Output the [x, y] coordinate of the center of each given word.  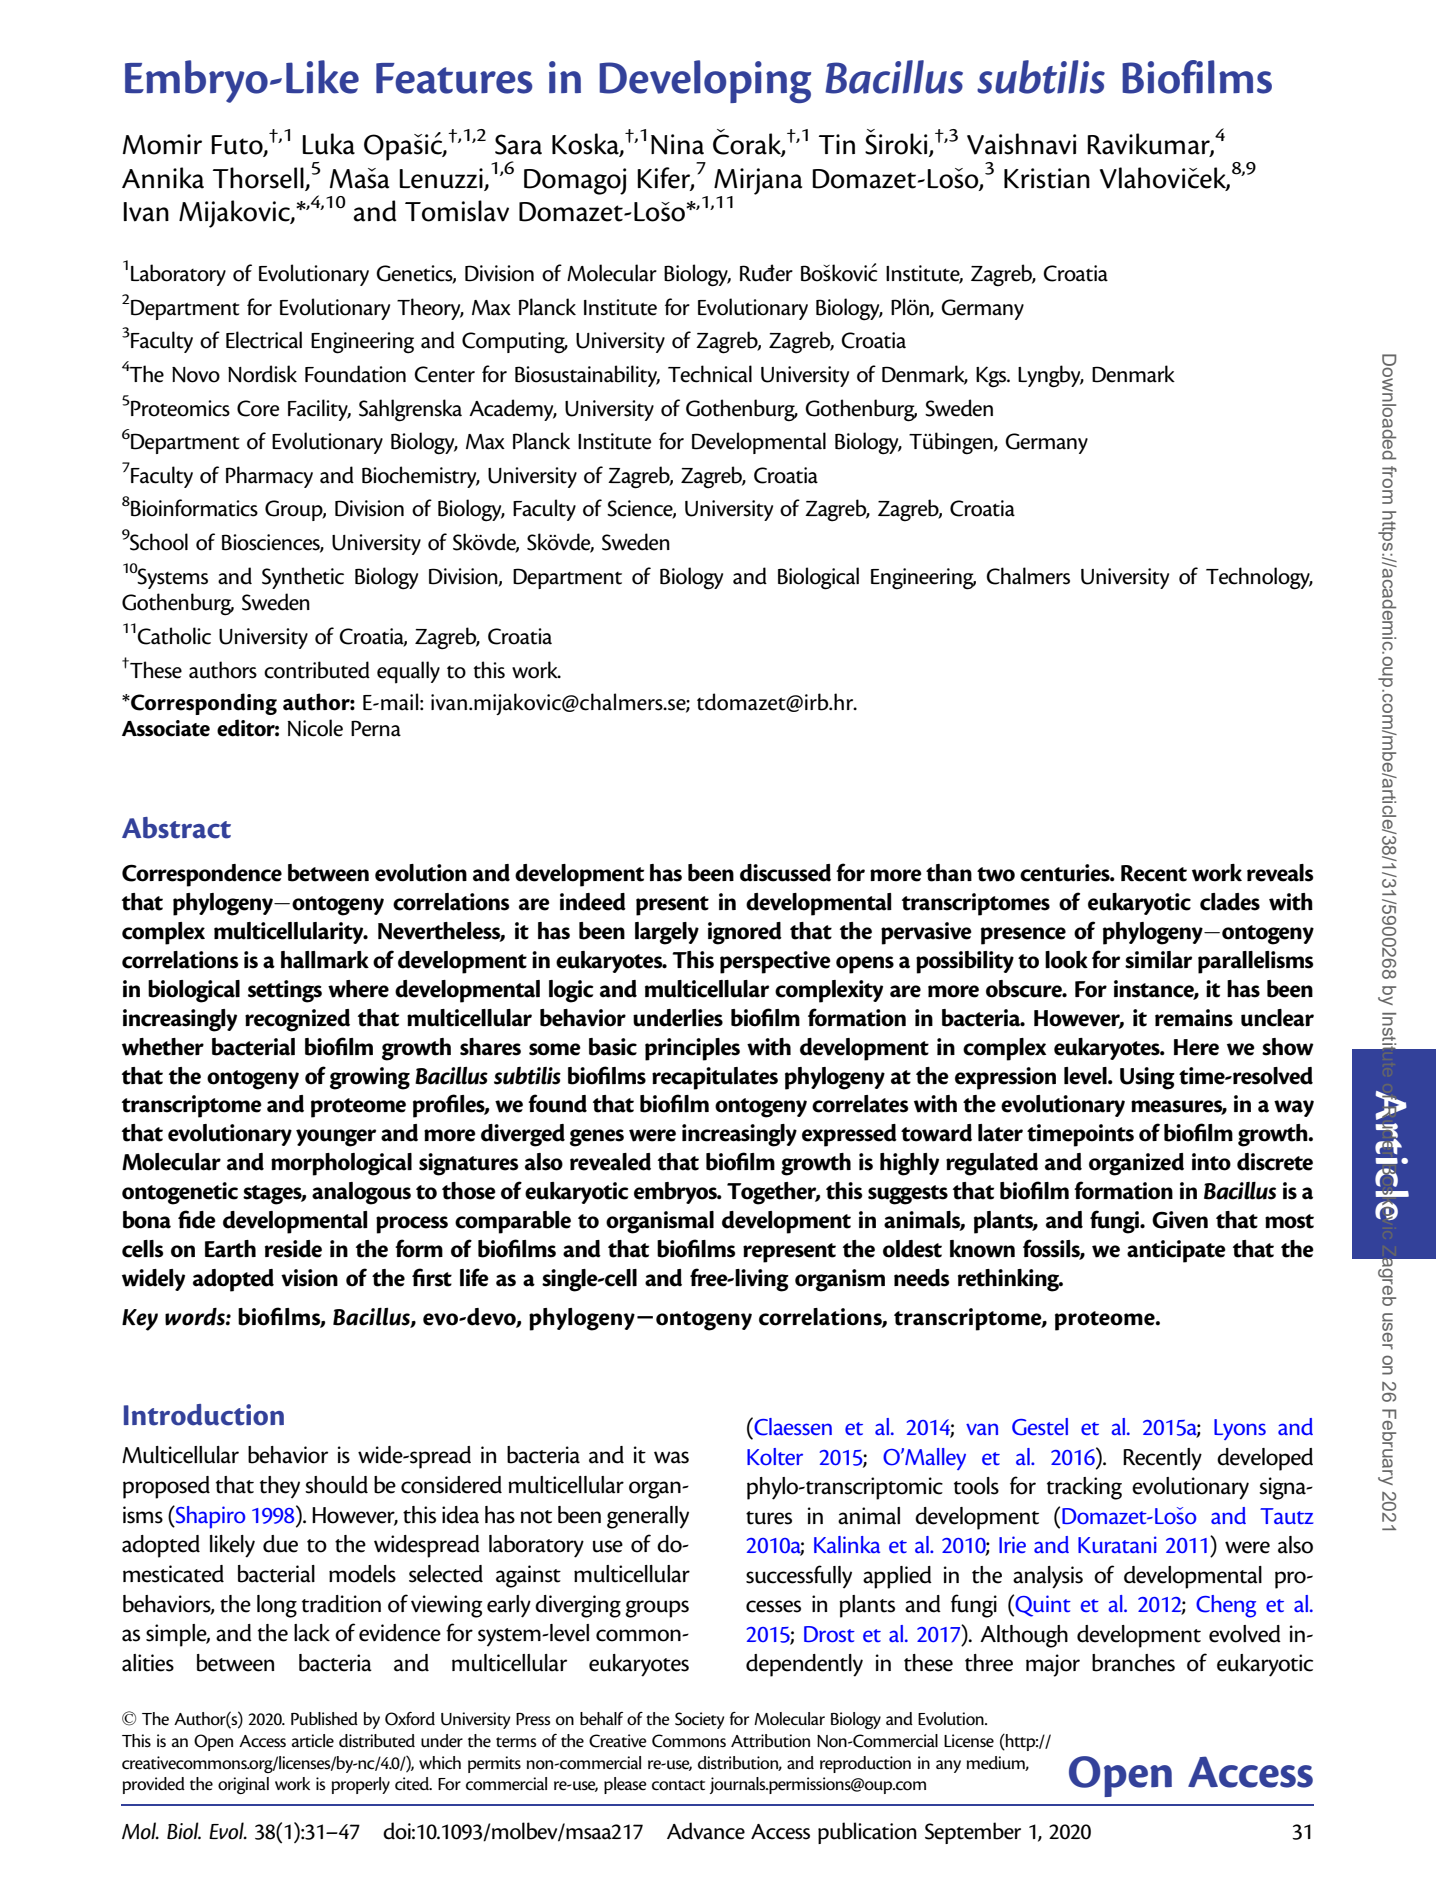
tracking [1084, 1488]
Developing [705, 81]
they [280, 1487]
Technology [1259, 578]
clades [1230, 902]
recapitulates [715, 1078]
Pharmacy [269, 477]
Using [1147, 1078]
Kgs [992, 377]
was [671, 1457]
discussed [785, 873]
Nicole [315, 728]
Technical [710, 374]
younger [336, 1138]
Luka [328, 144]
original [243, 1785]
